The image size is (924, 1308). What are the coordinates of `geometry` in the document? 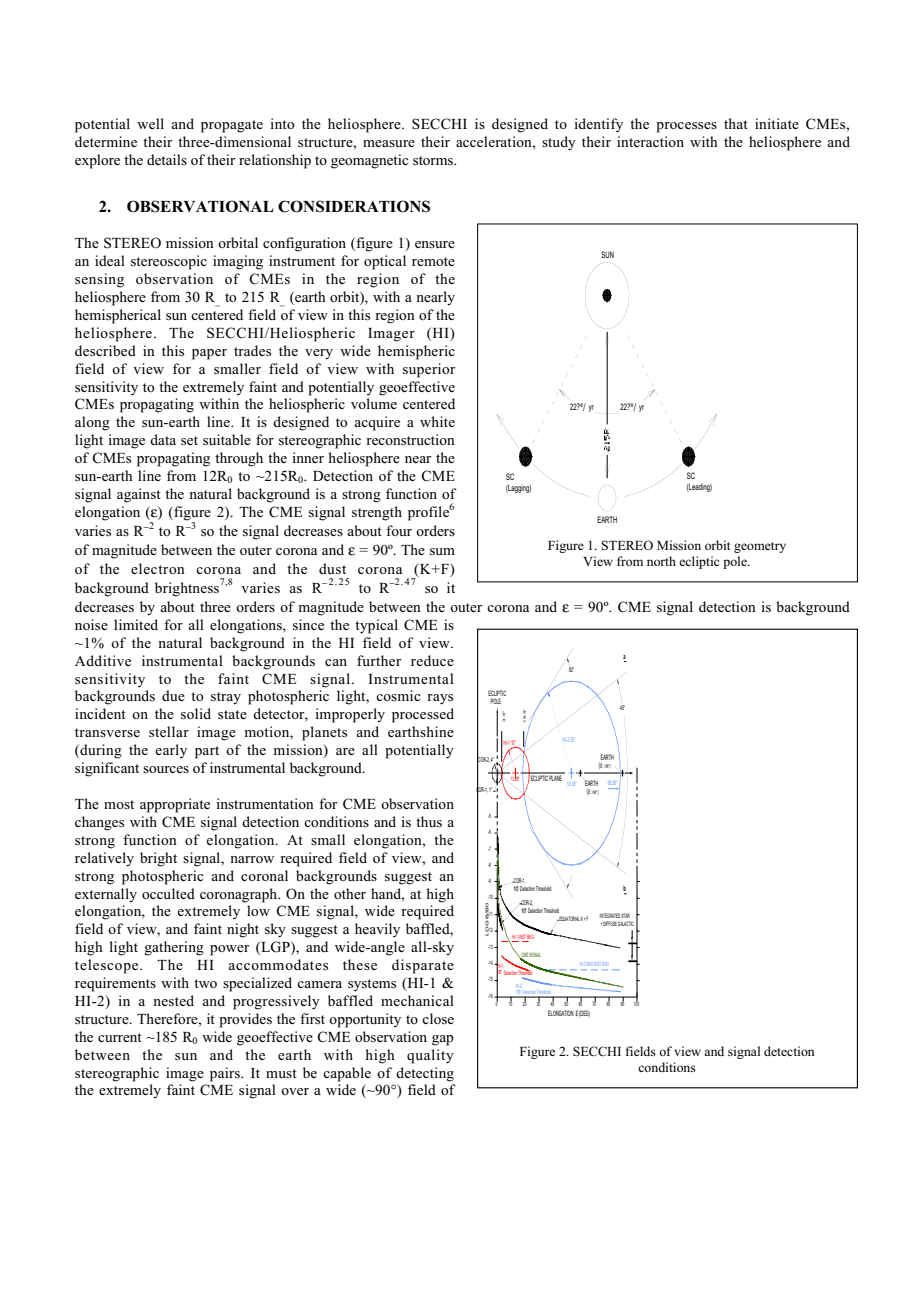 It's located at (760, 547).
